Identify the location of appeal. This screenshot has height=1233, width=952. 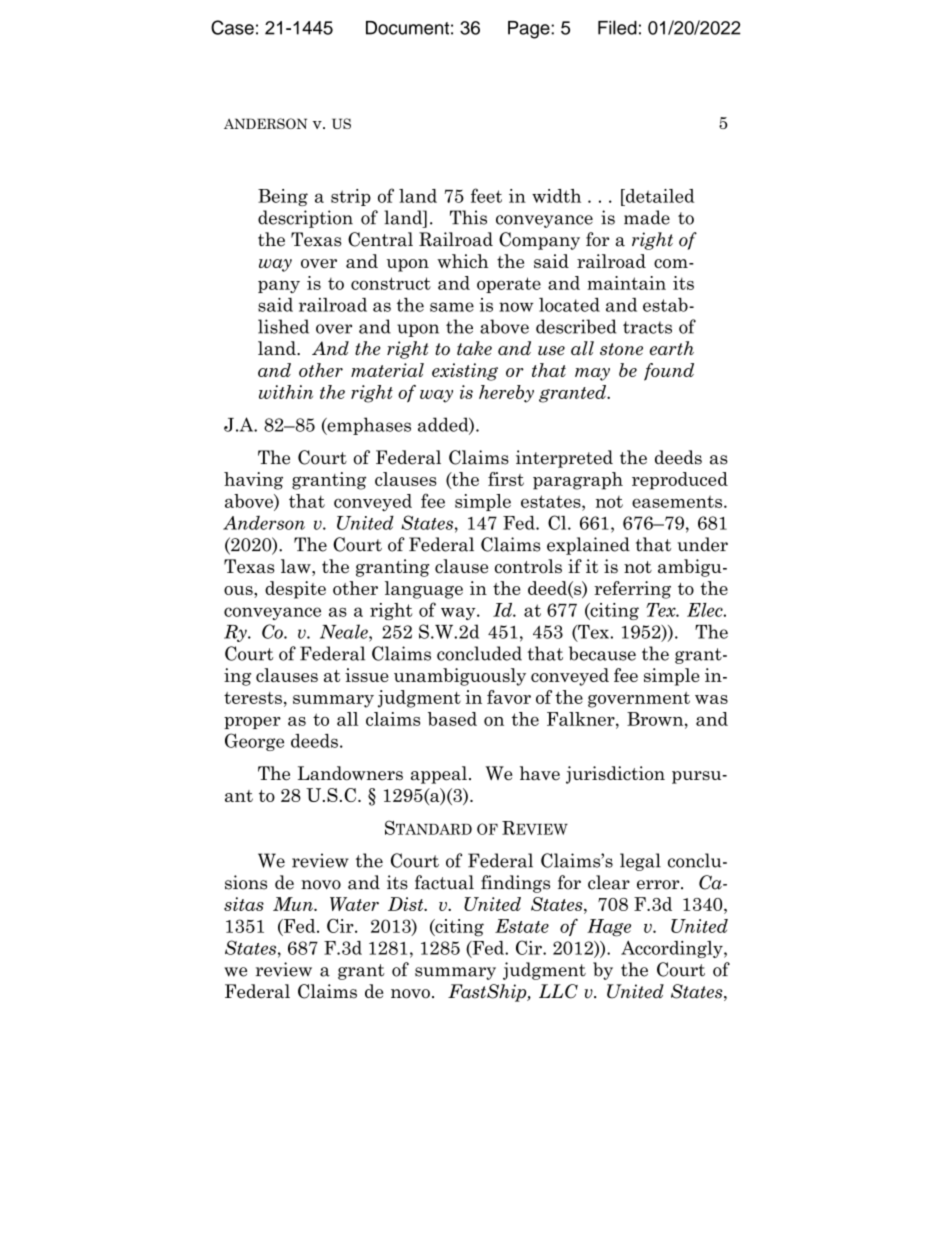
(439, 775).
